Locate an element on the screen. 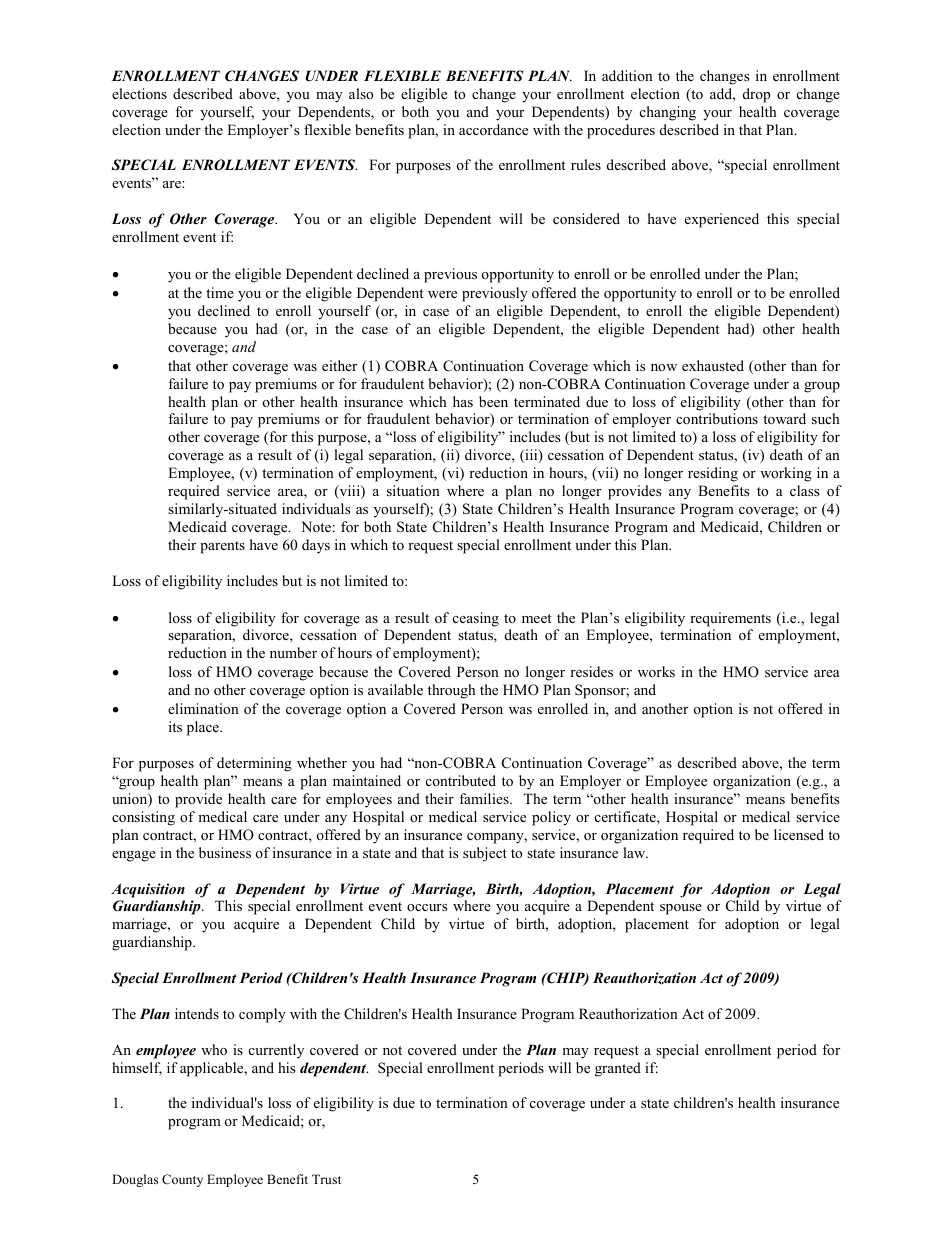 The image size is (952, 1233). County is located at coordinates (182, 1180).
